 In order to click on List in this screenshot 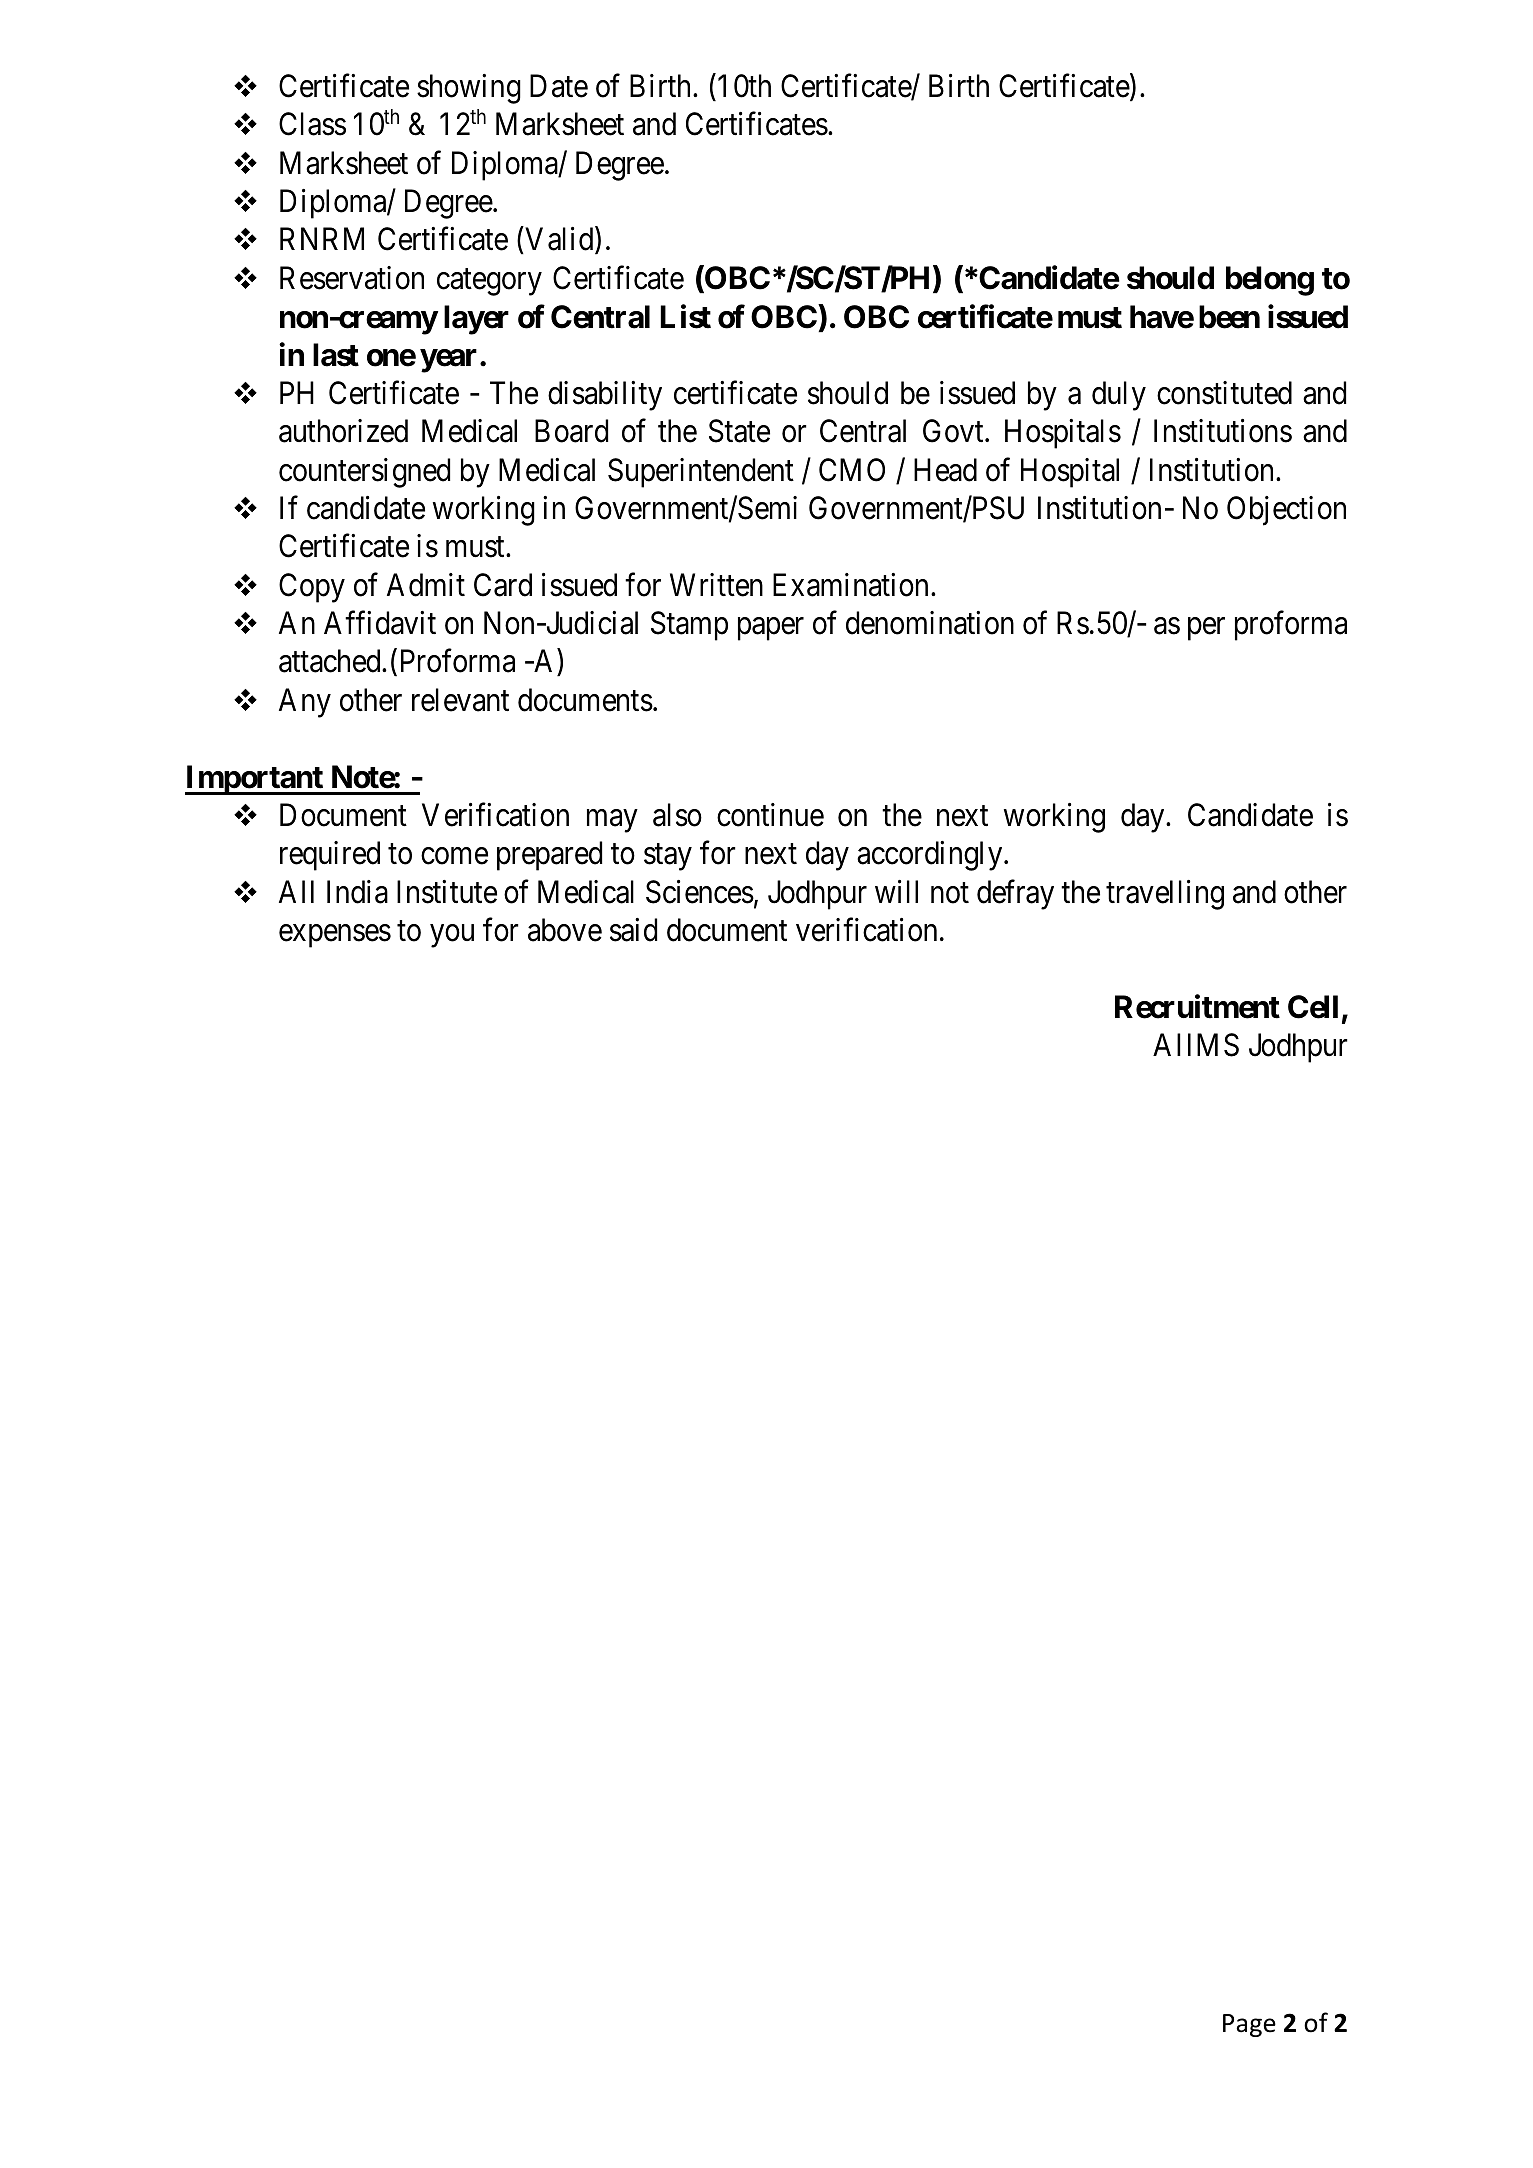, I will do `click(685, 317)`.
